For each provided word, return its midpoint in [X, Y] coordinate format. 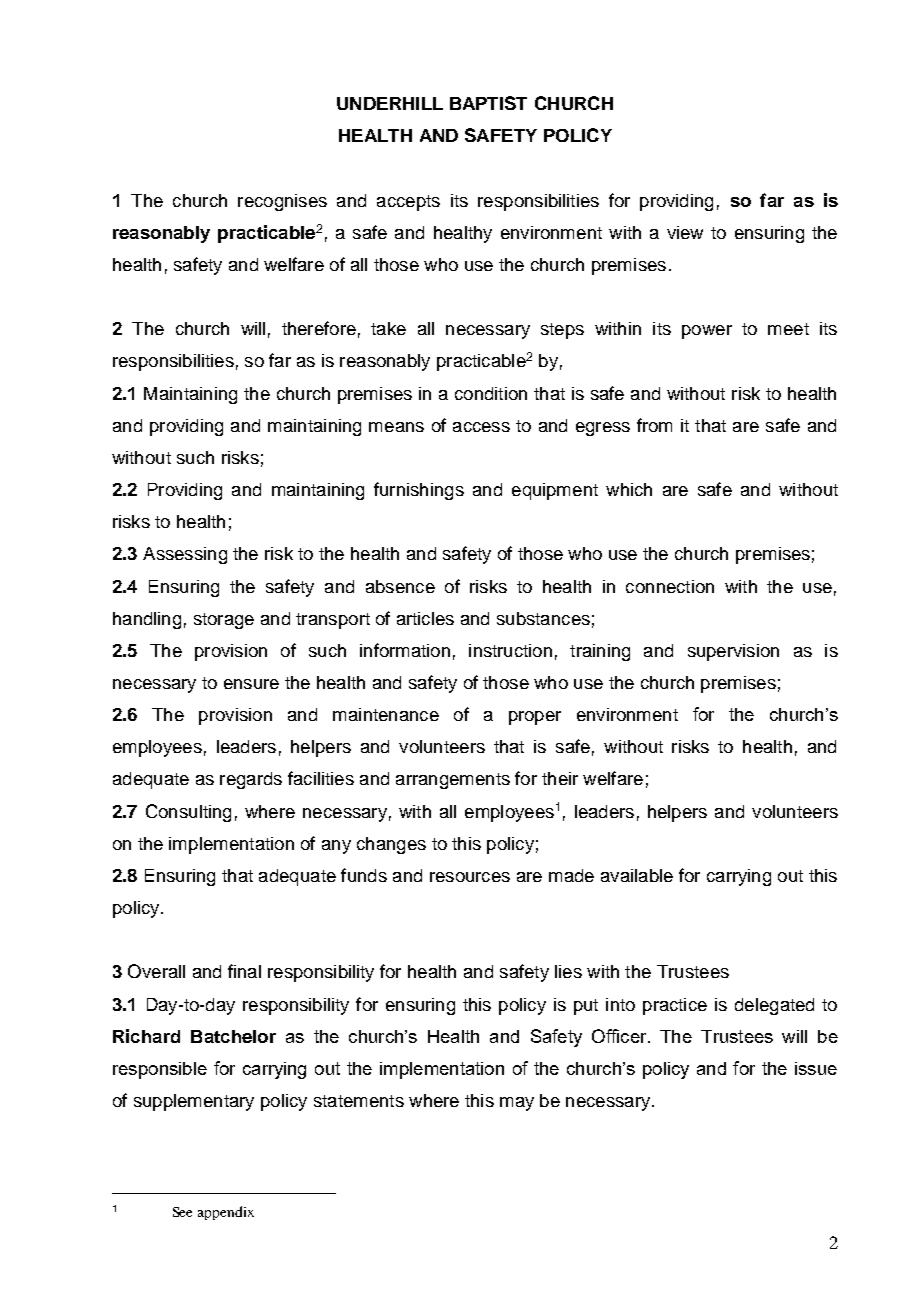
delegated [774, 1006]
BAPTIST [488, 103]
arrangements [453, 781]
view [685, 232]
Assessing [185, 555]
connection [670, 586]
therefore [319, 328]
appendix [226, 1213]
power [707, 332]
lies [568, 971]
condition [491, 393]
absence [400, 586]
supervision [733, 652]
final [244, 971]
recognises [282, 202]
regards [251, 780]
